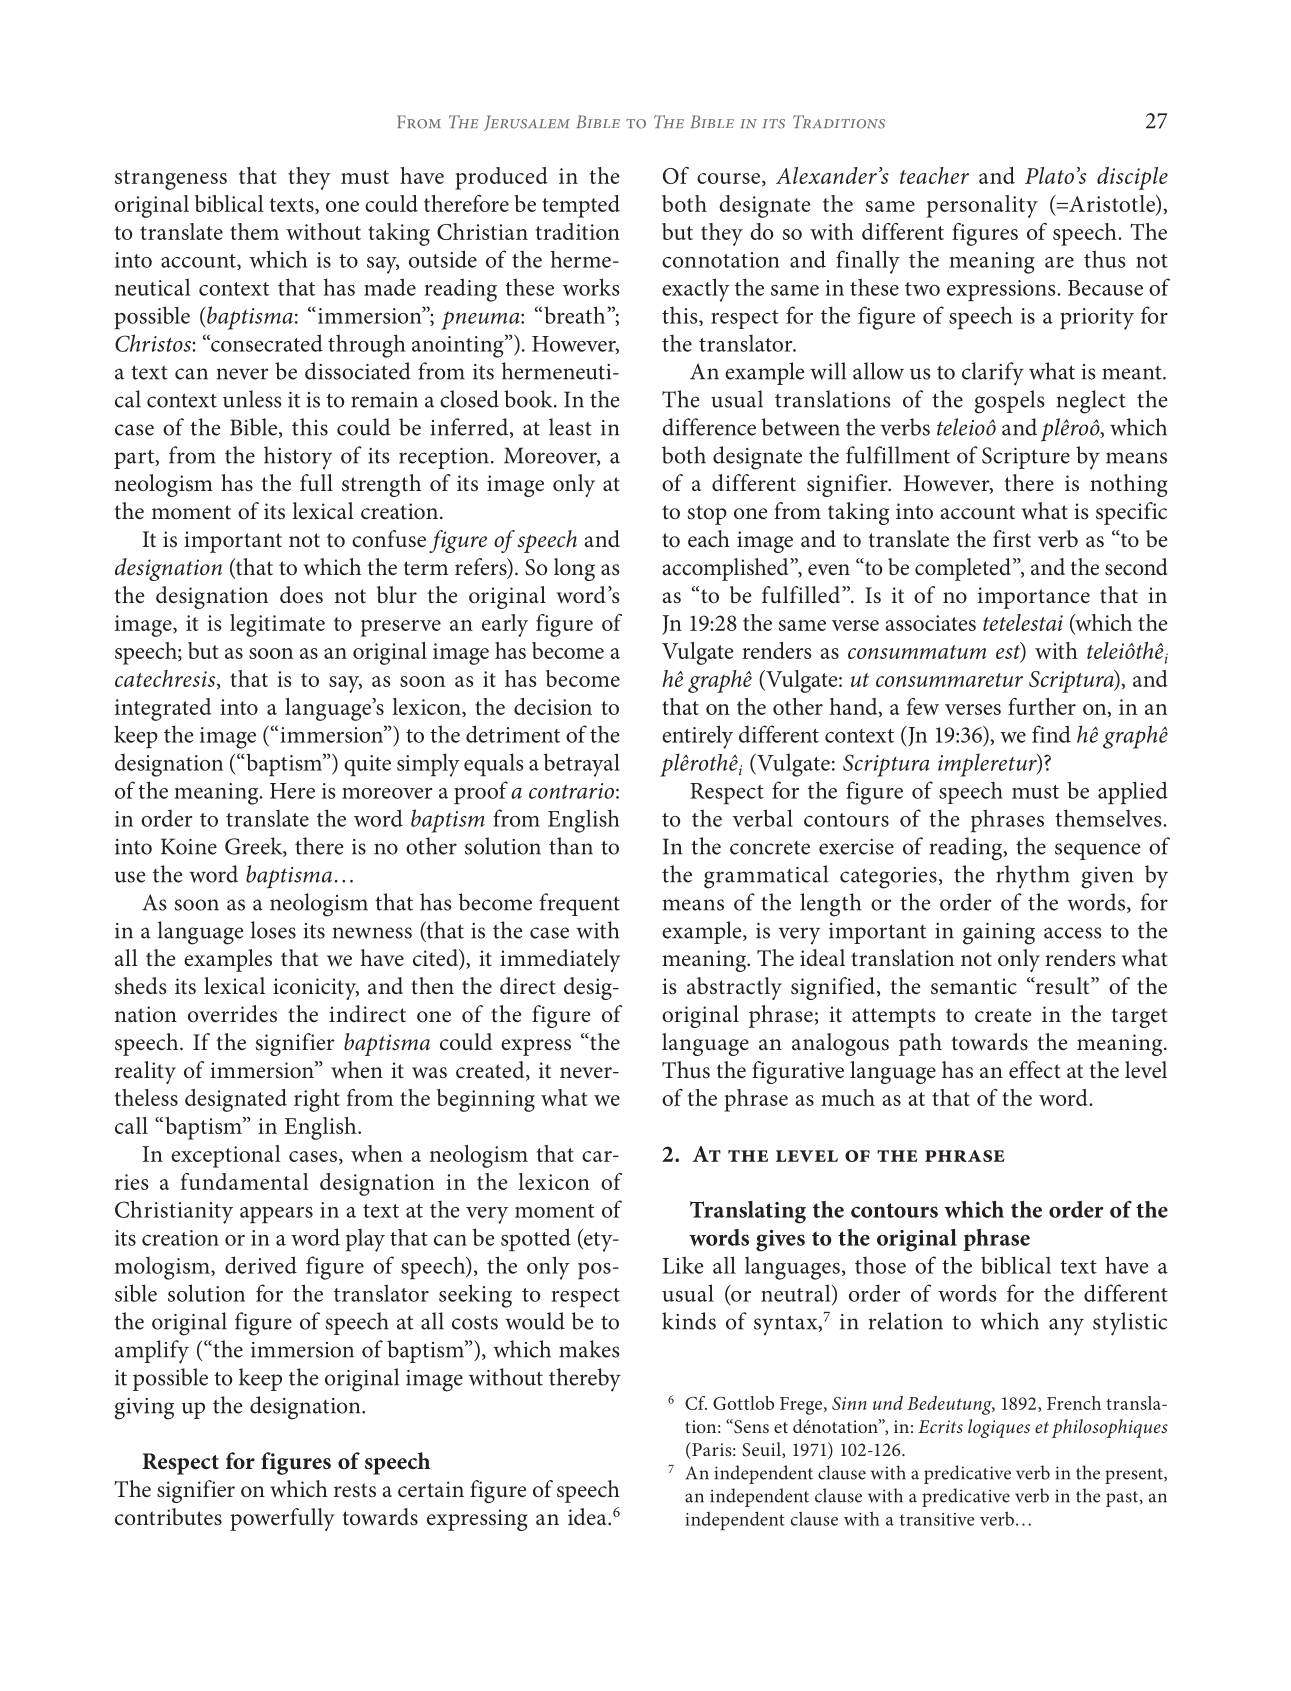 The height and width of the screenshot is (1691, 1291). I want to click on strangeness, so click(171, 180).
